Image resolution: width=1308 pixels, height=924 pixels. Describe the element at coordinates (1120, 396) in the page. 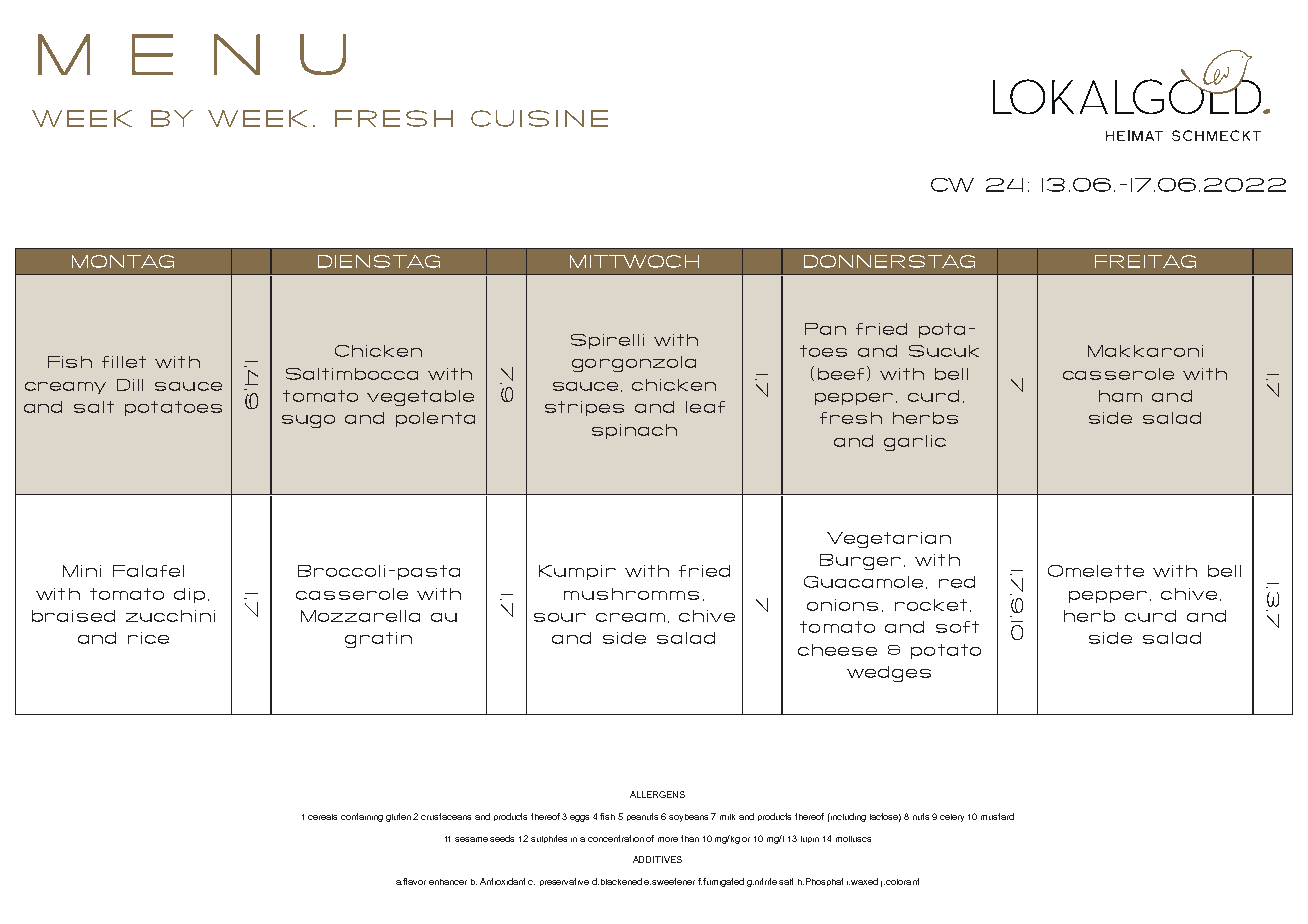

I see `ham` at that location.
